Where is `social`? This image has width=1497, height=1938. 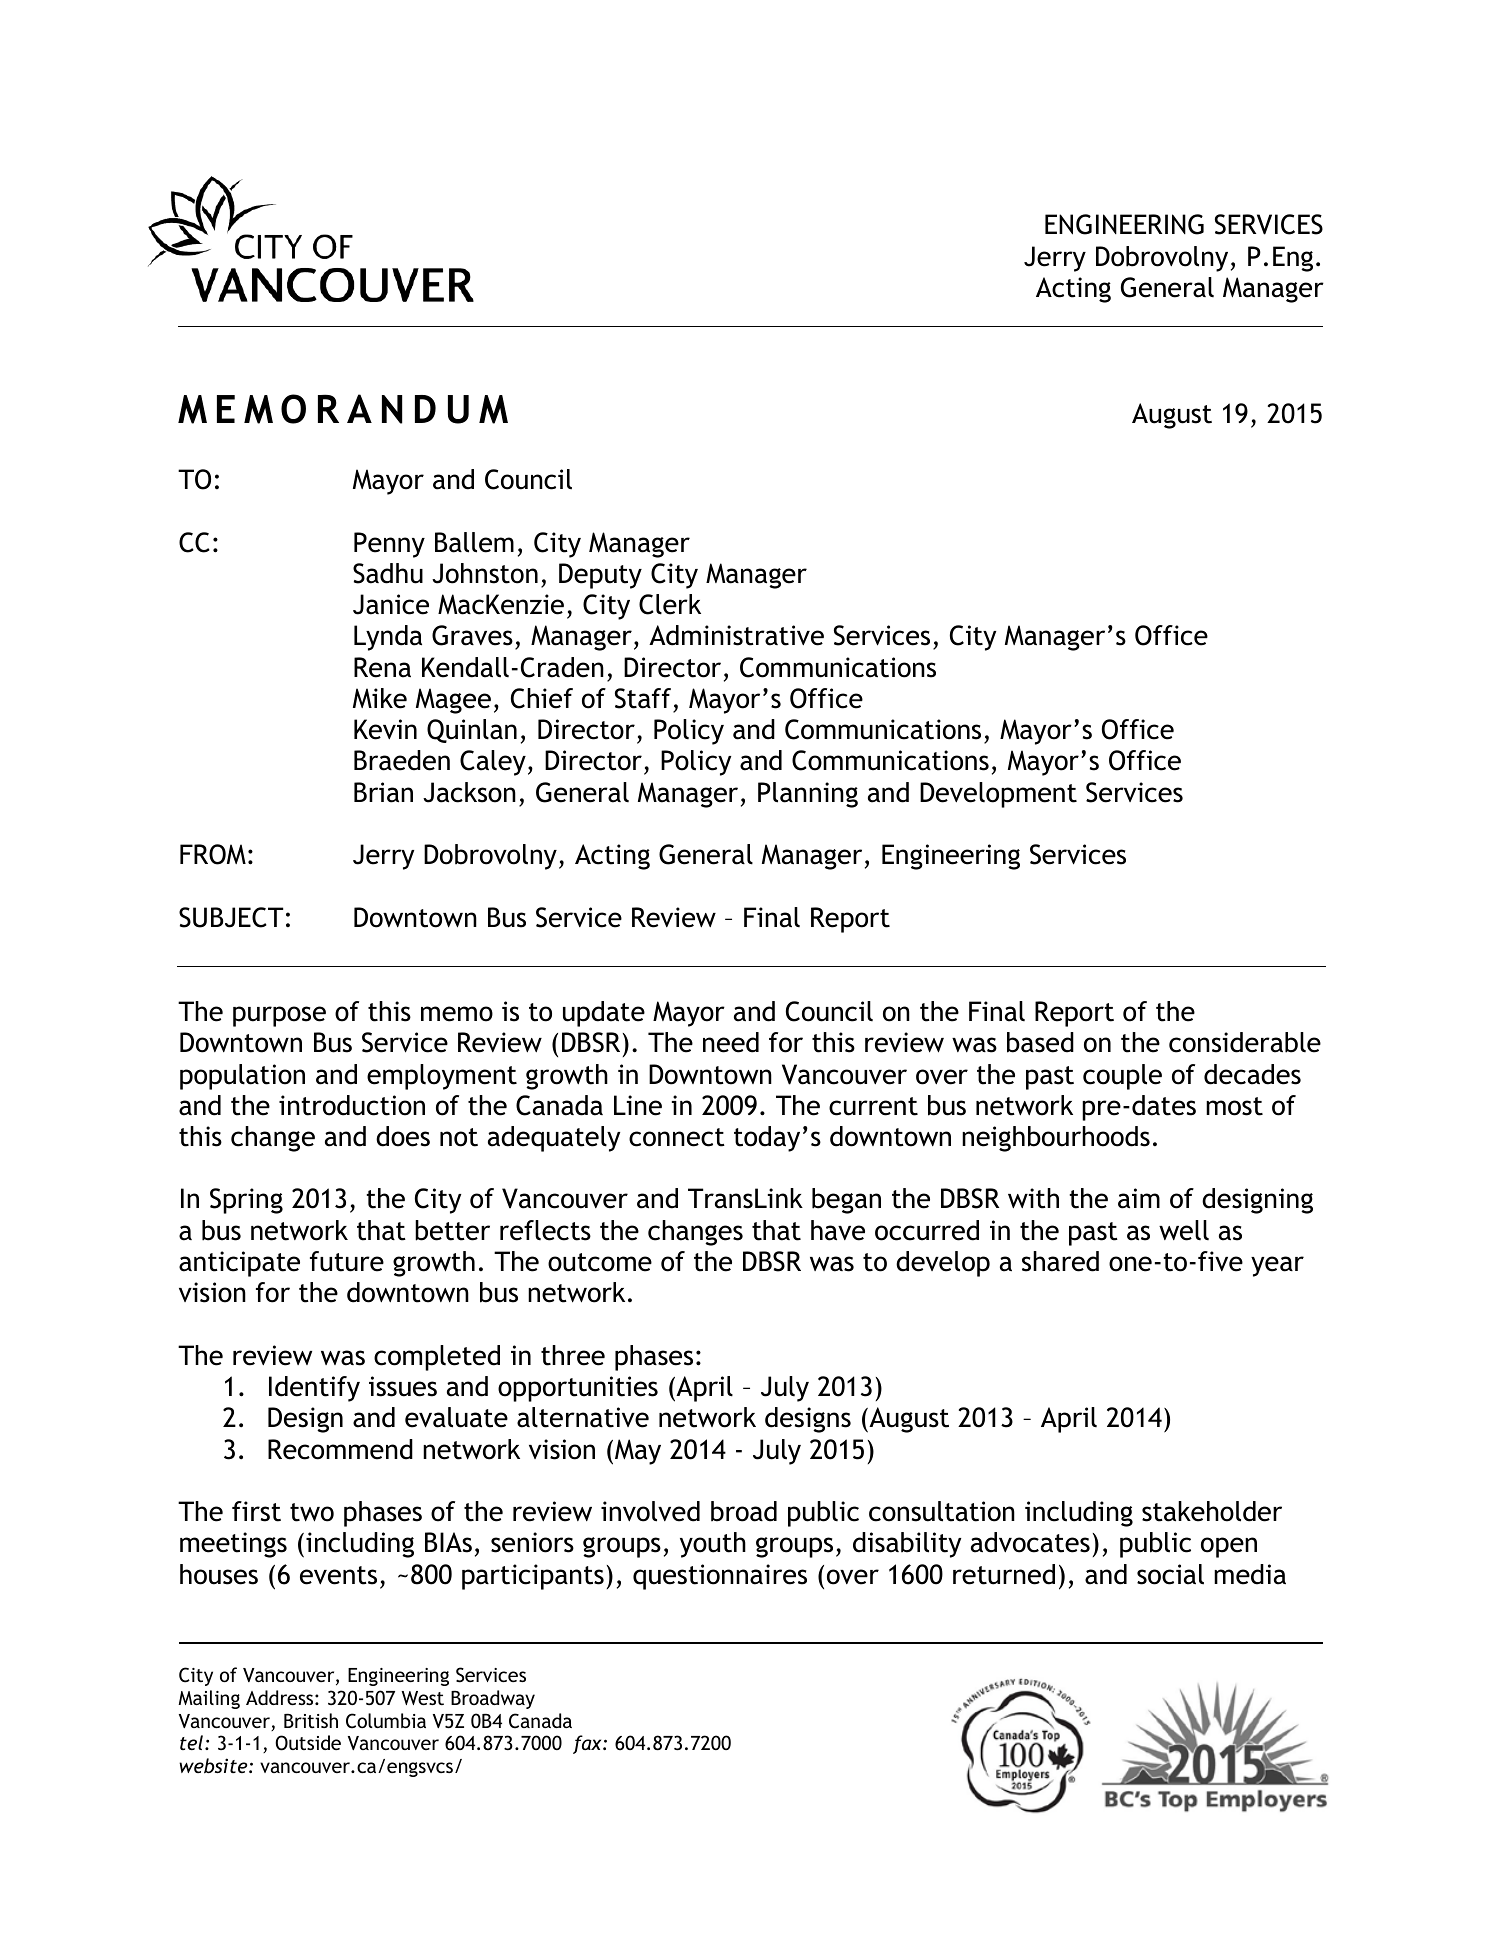
social is located at coordinates (1170, 1574).
